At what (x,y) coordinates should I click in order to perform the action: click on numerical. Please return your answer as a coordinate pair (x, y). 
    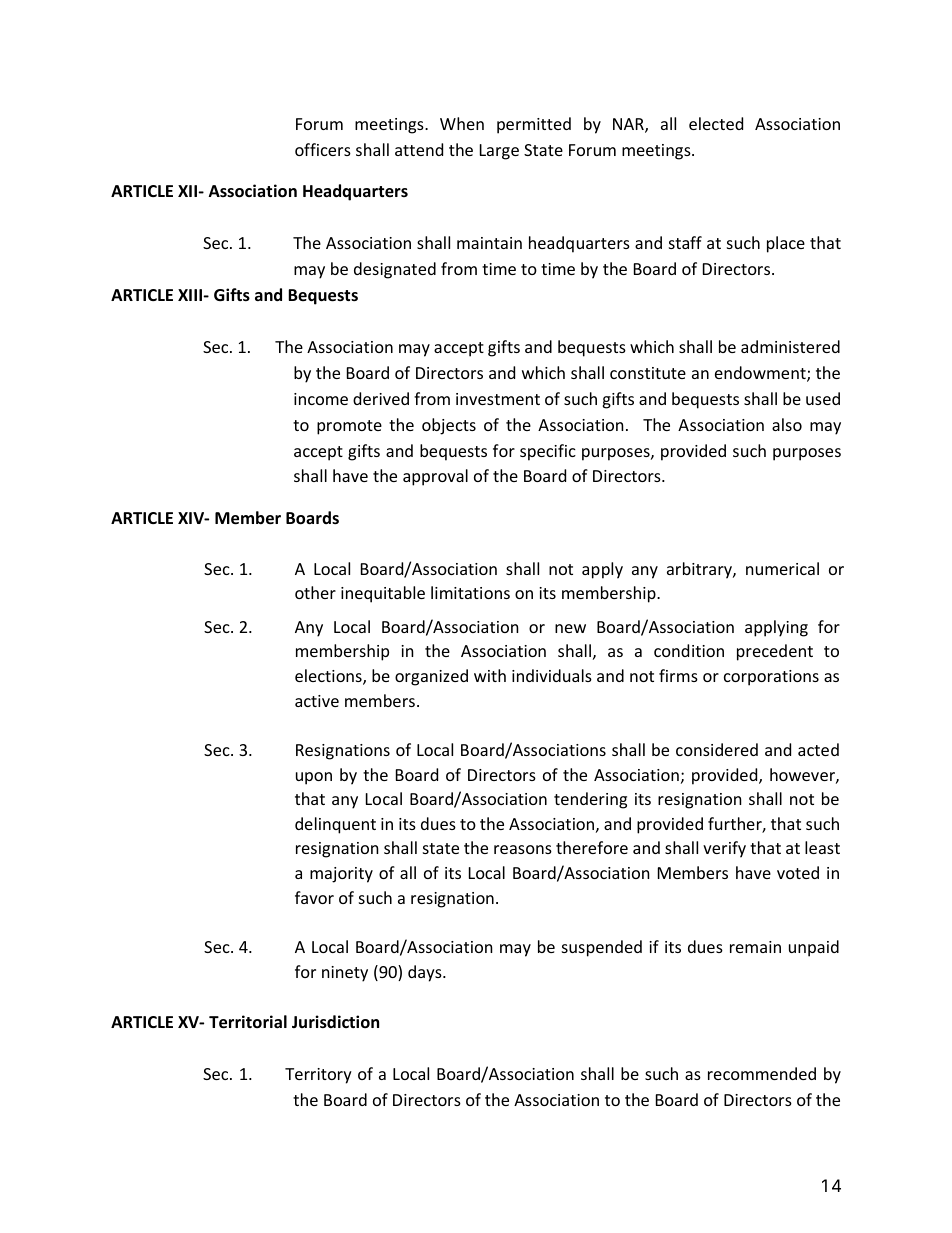
    Looking at the image, I should click on (782, 568).
